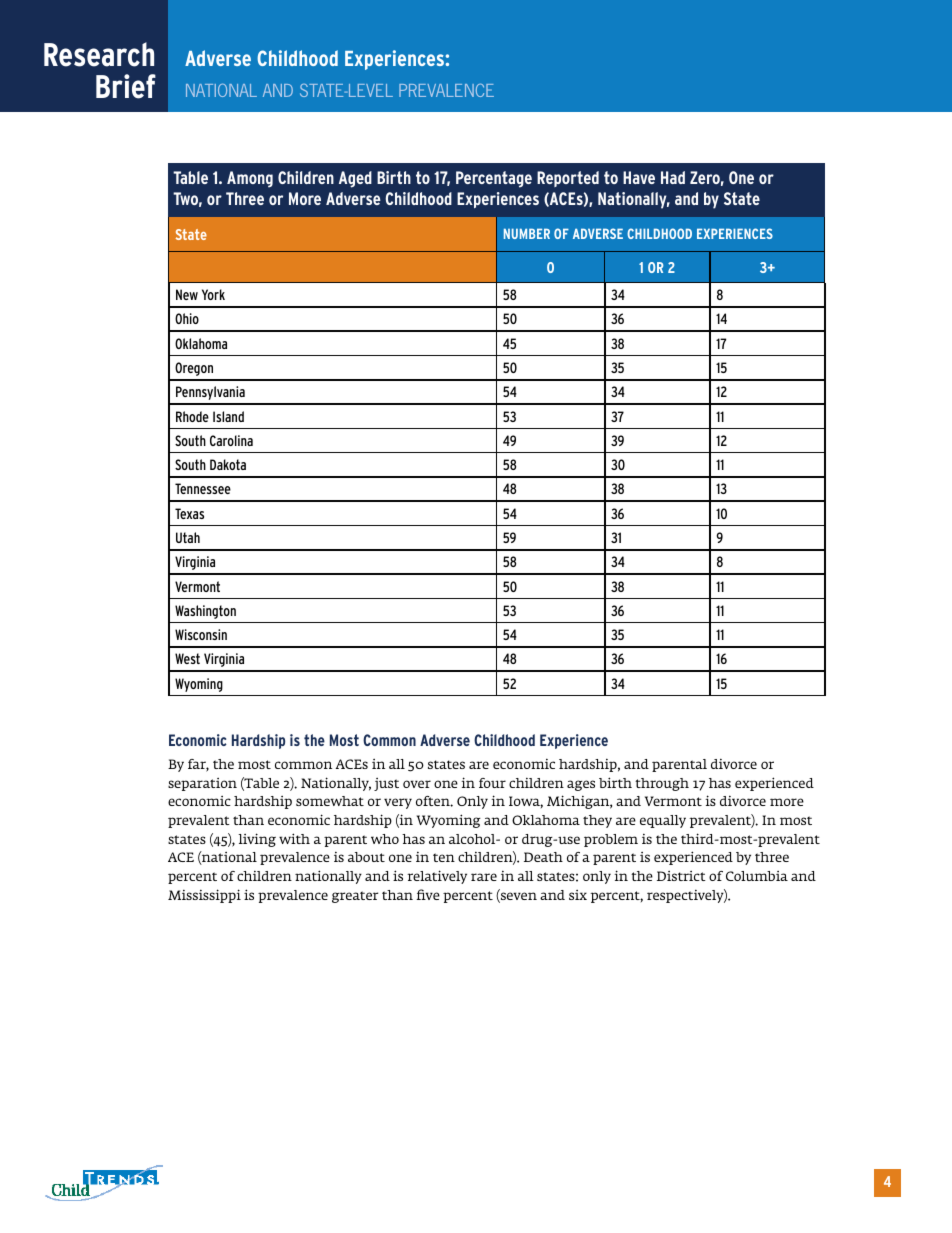 The height and width of the screenshot is (1233, 952). What do you see at coordinates (673, 177) in the screenshot?
I see `Had` at bounding box center [673, 177].
